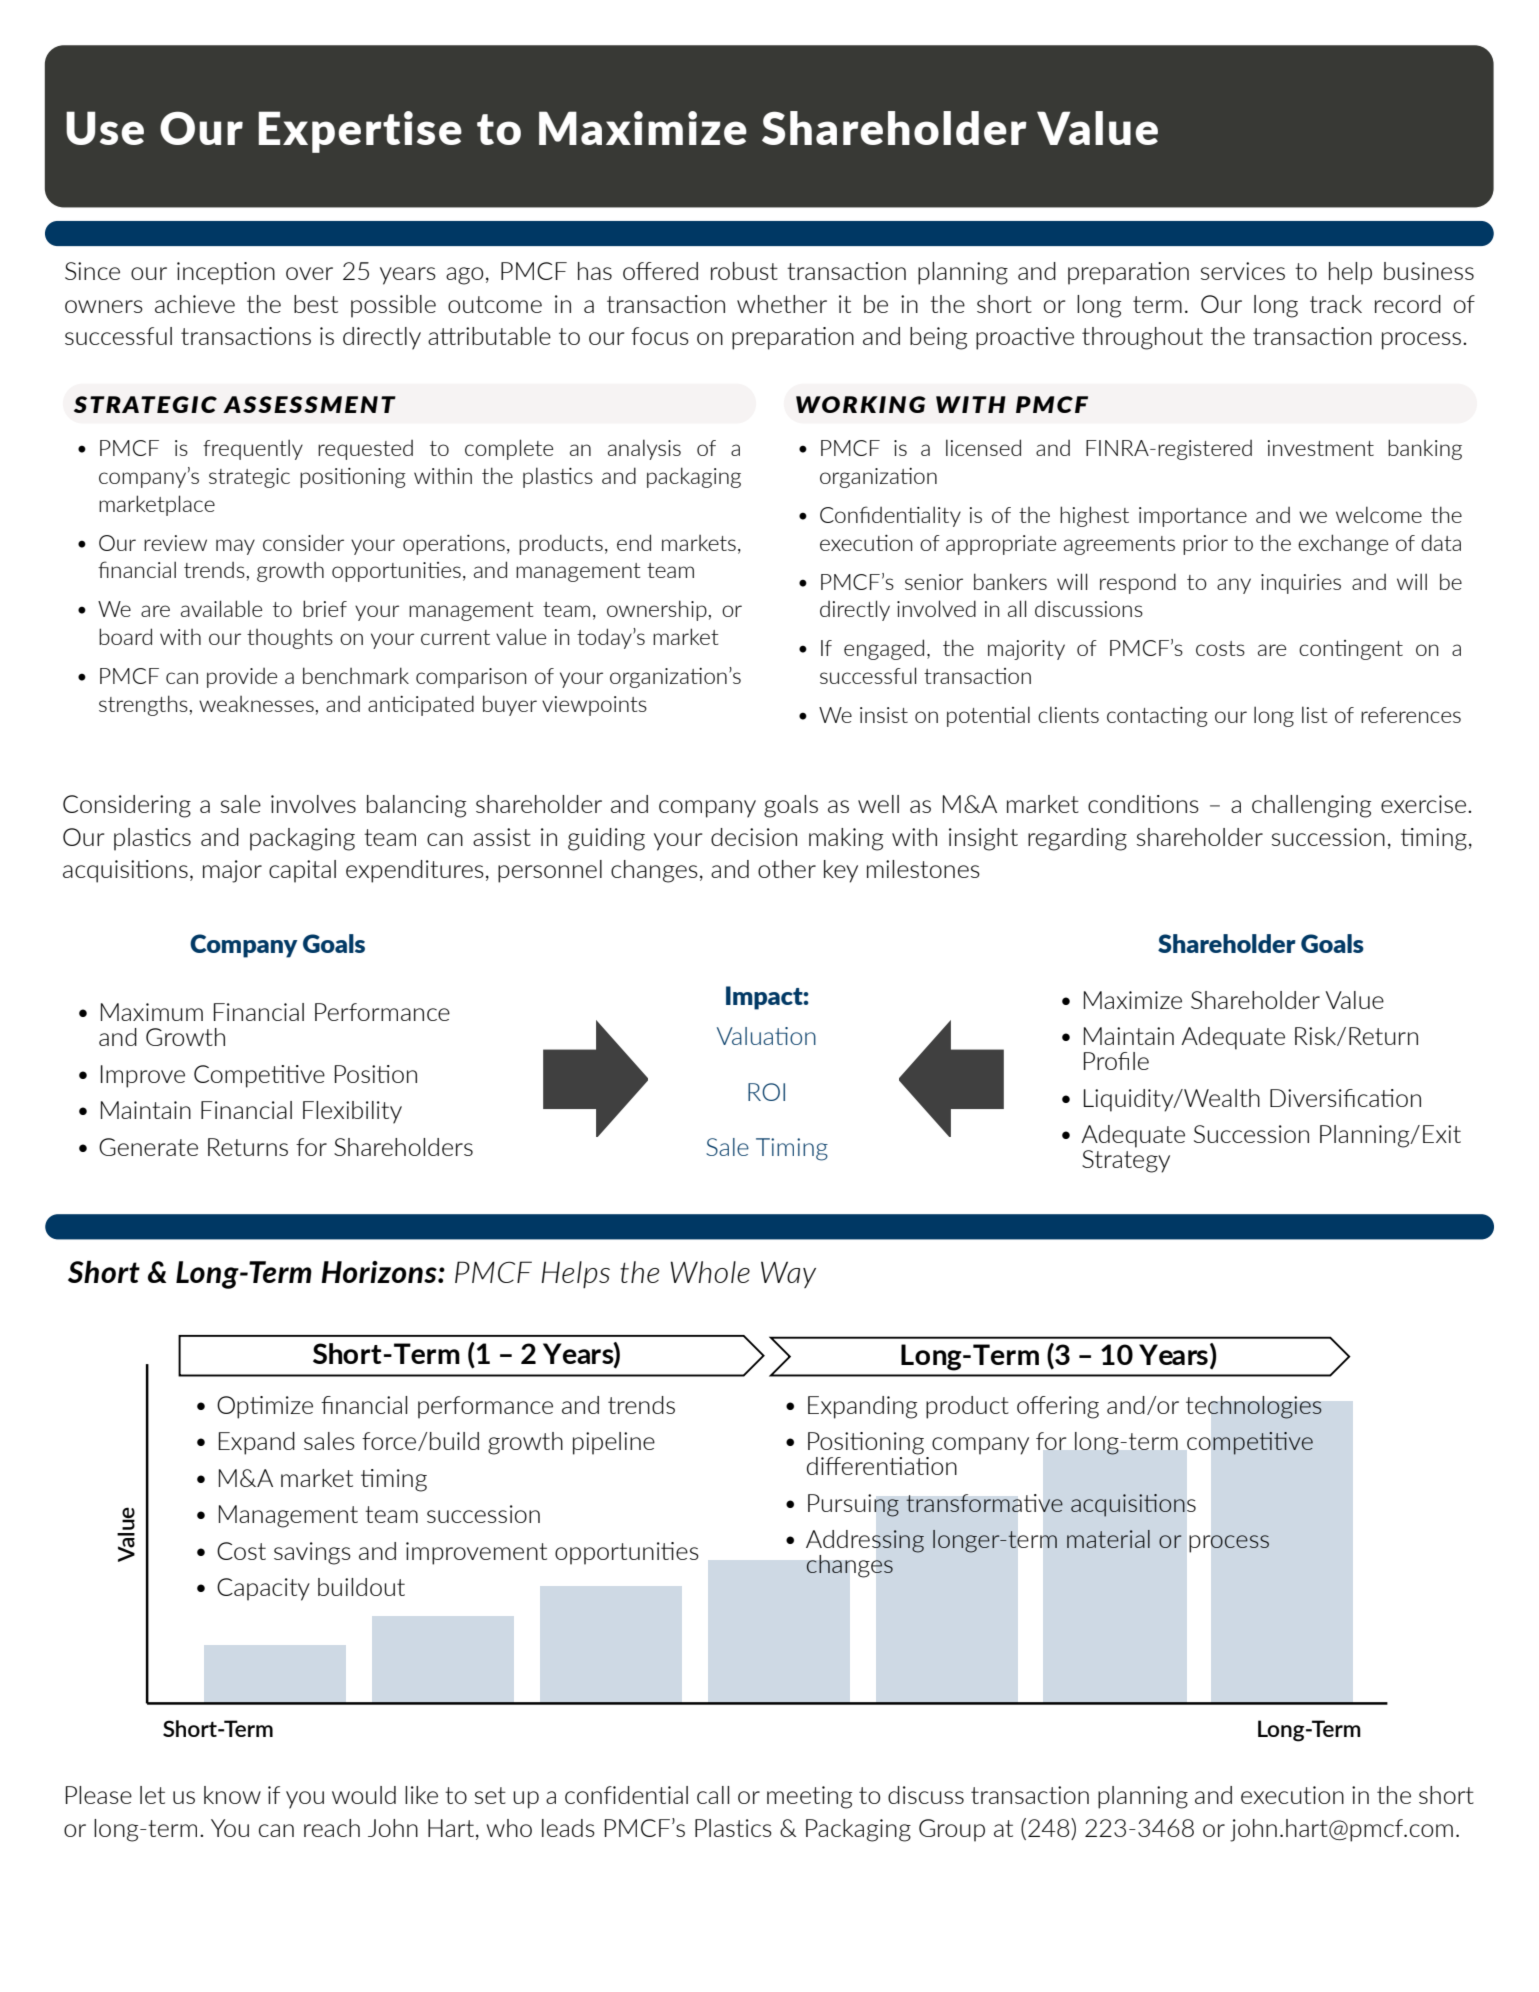 This page has width=1539, height=1992. What do you see at coordinates (232, 1795) in the page?
I see `know` at bounding box center [232, 1795].
